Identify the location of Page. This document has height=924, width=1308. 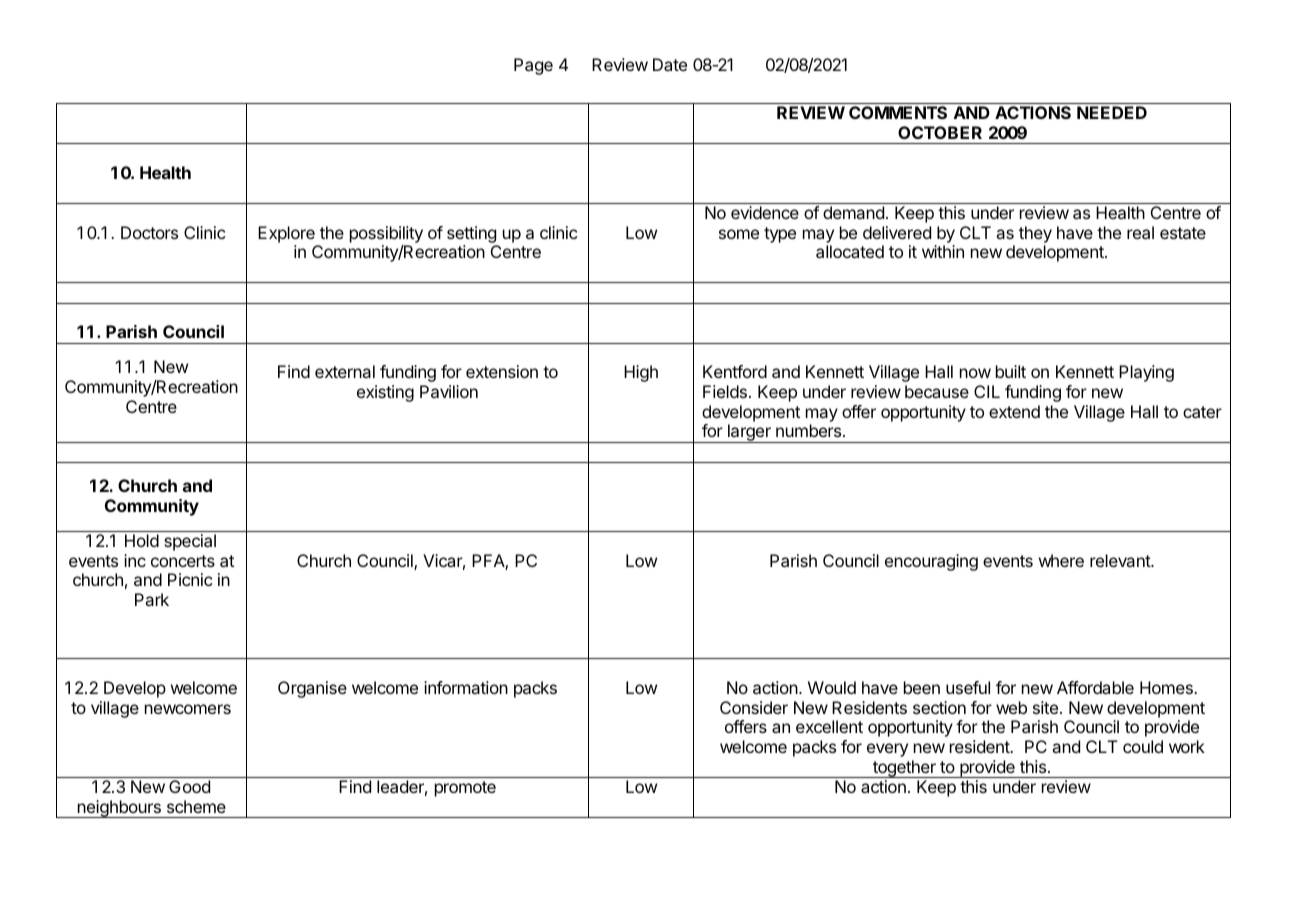
(533, 66).
